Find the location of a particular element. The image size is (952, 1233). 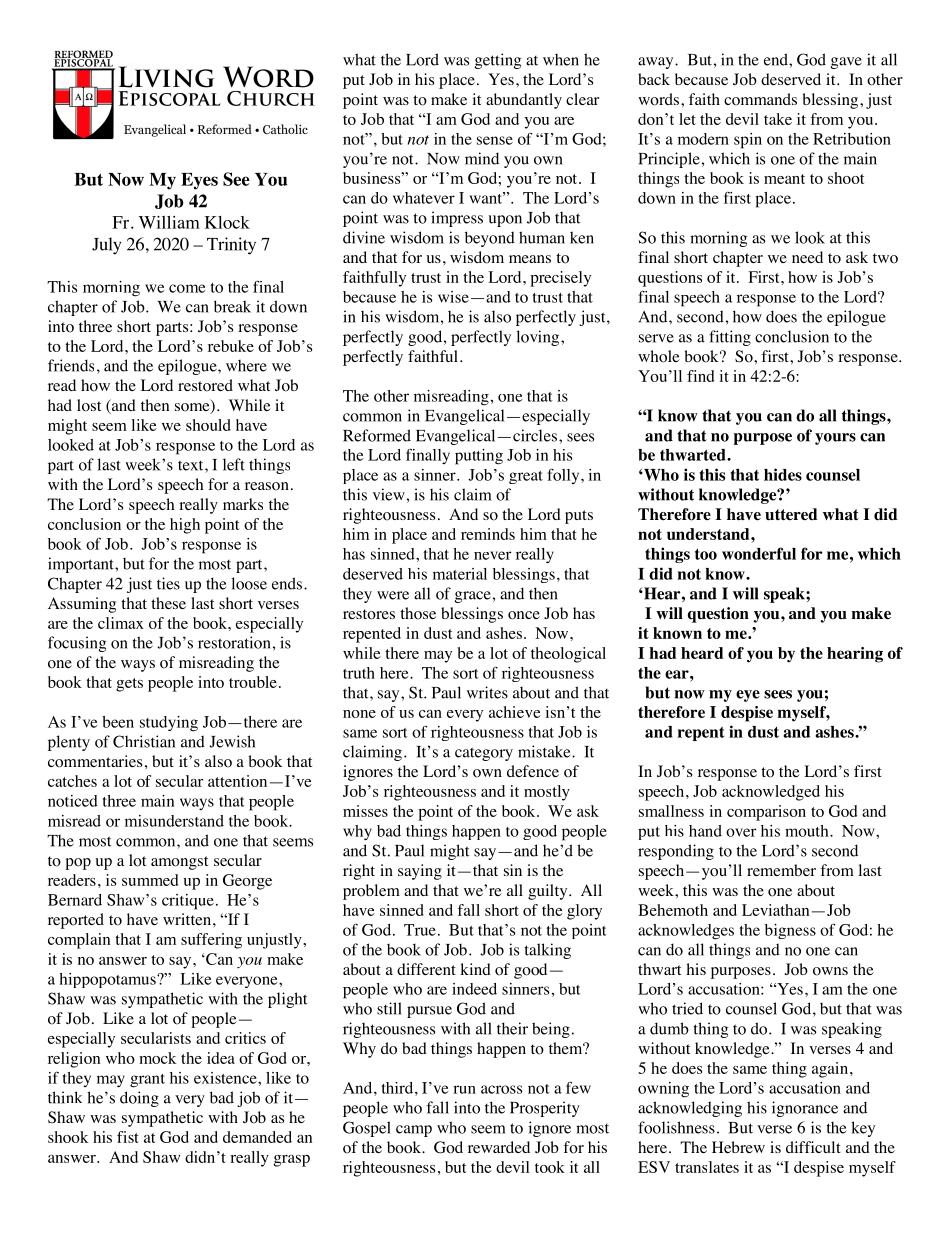

rewarded is located at coordinates (499, 1147).
